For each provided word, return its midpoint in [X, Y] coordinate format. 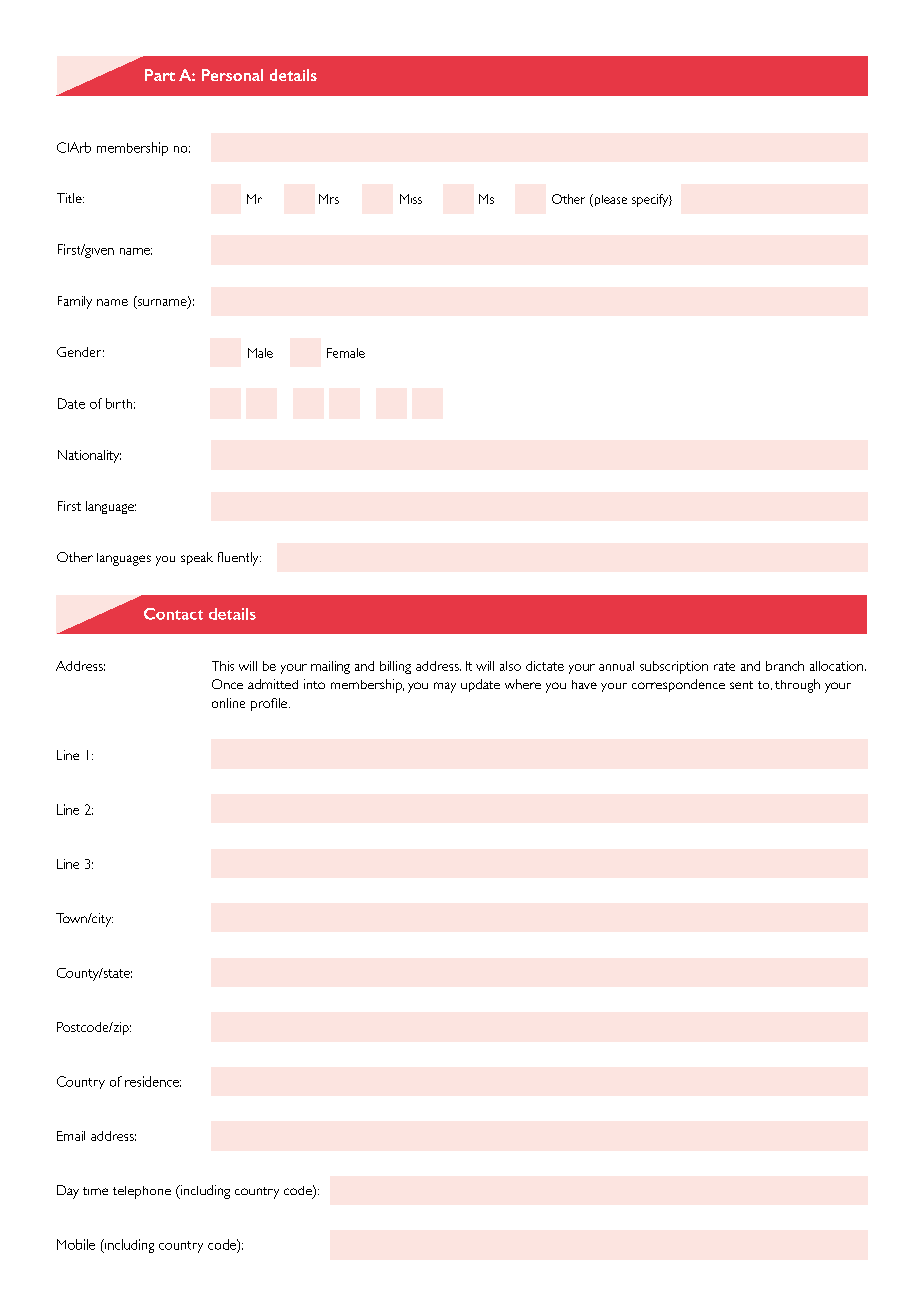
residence [153, 1081]
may [445, 687]
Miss [411, 199]
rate [724, 666]
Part [160, 75]
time [95, 1191]
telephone [142, 1192]
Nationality [89, 456]
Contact [173, 614]
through [797, 686]
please [609, 200]
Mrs [329, 199]
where [523, 684]
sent [741, 685]
